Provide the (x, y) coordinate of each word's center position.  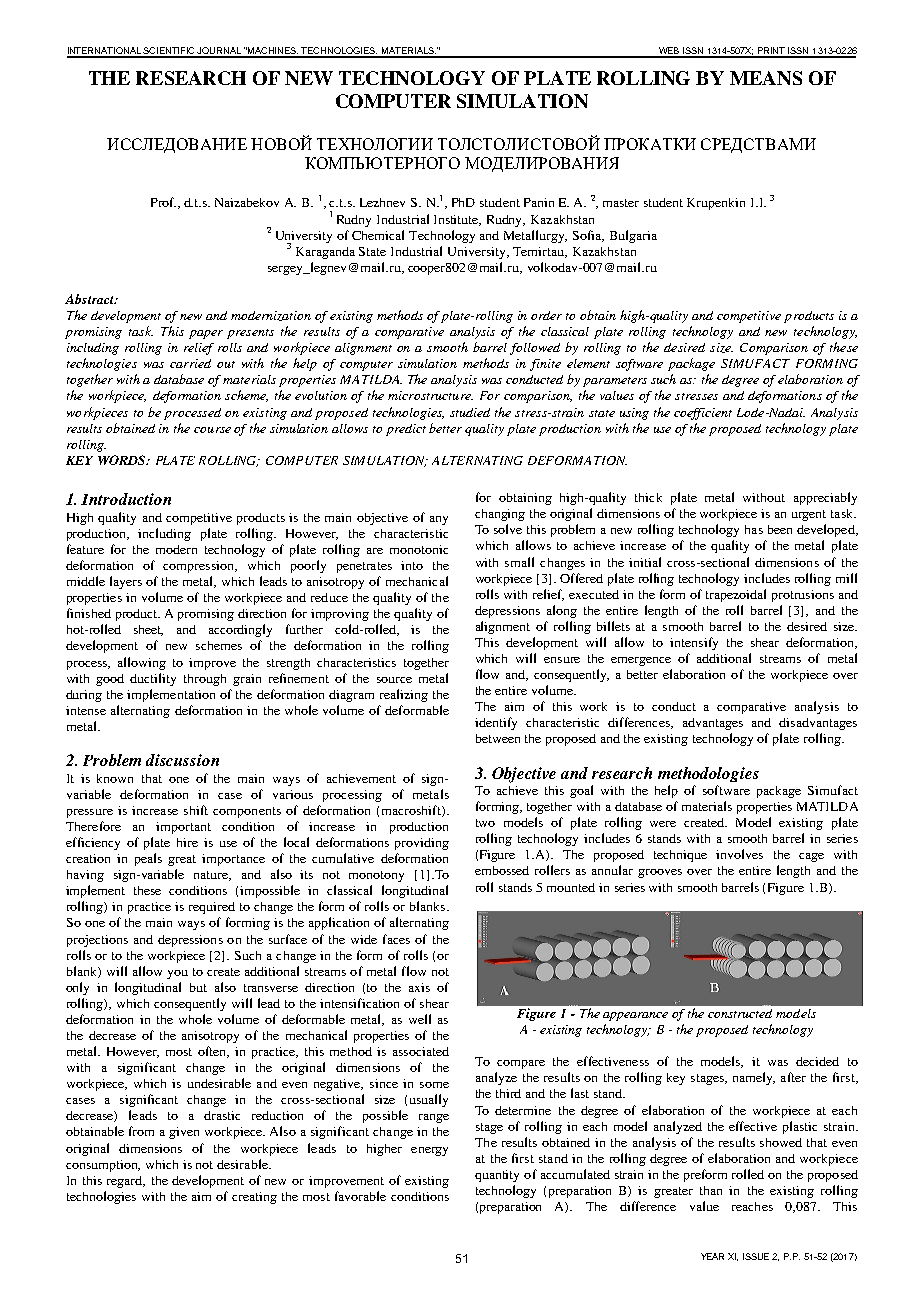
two (485, 823)
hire (187, 842)
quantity (497, 1176)
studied (470, 412)
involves (739, 854)
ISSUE (756, 1256)
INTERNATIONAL (105, 52)
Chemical (378, 235)
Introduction (126, 499)
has (754, 529)
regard (126, 1182)
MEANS (766, 78)
